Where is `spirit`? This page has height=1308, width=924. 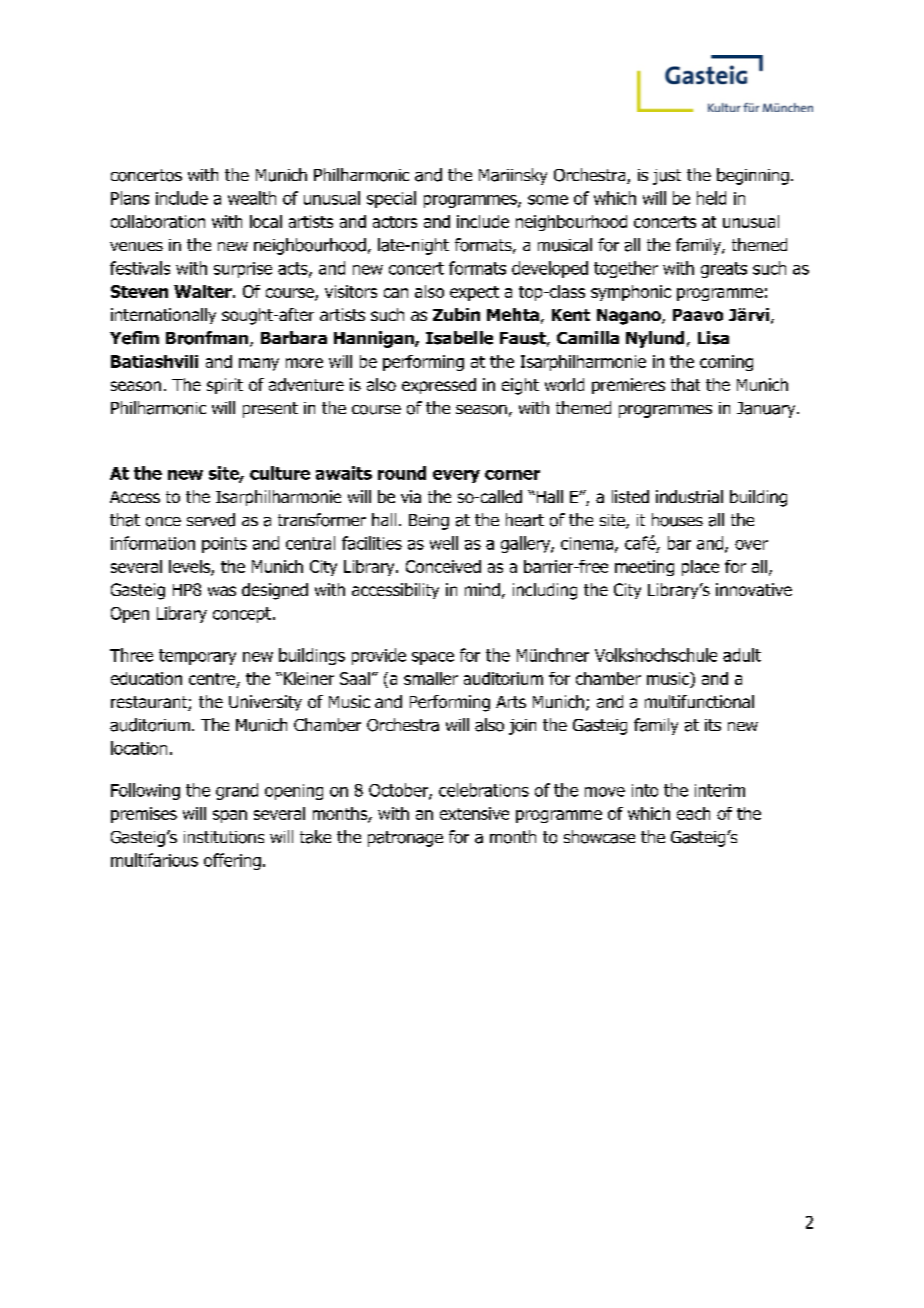
spirit is located at coordinates (225, 386).
